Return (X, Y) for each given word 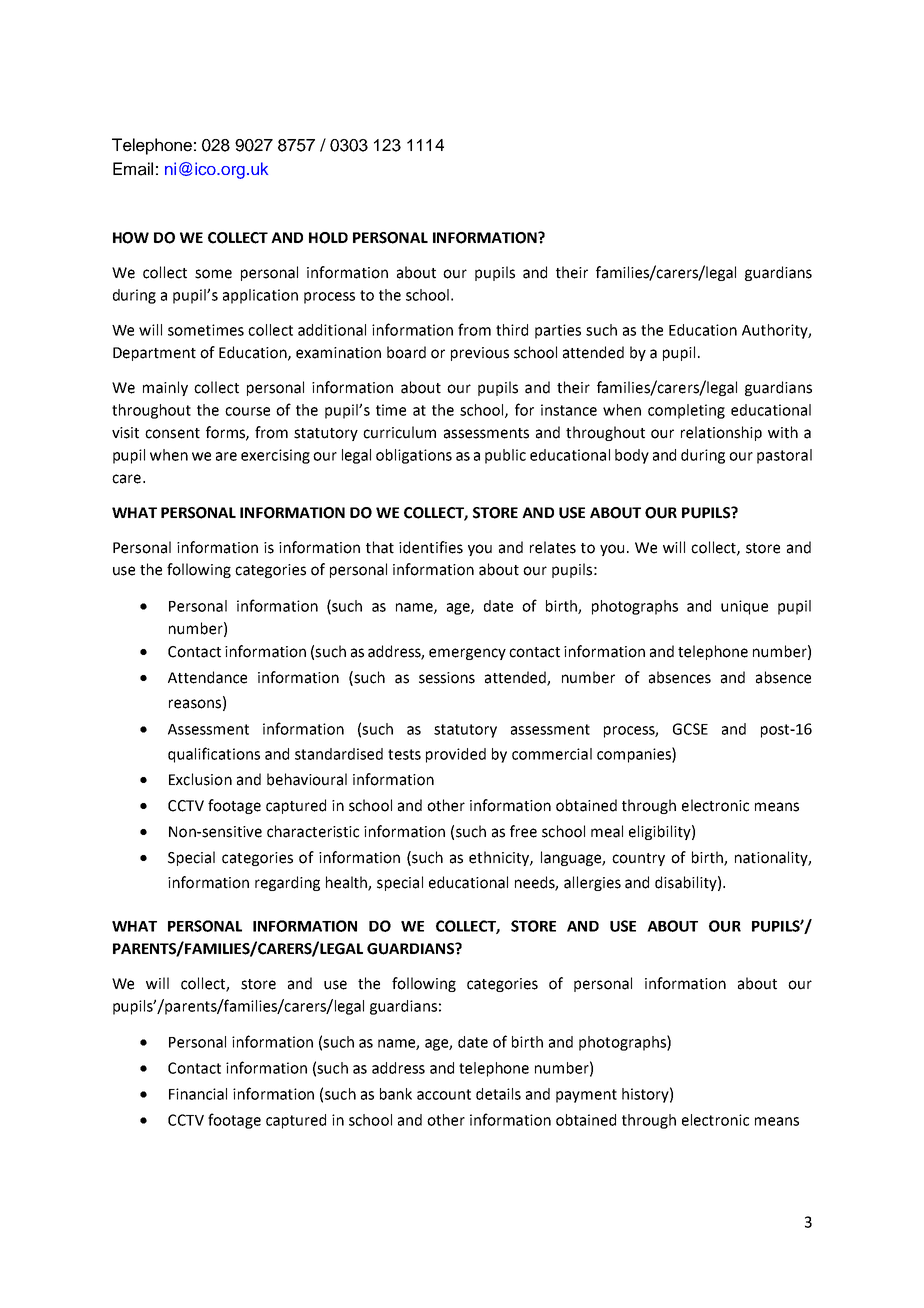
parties (558, 331)
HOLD (328, 238)
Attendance (207, 677)
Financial (198, 1094)
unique (744, 607)
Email (133, 169)
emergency (467, 654)
